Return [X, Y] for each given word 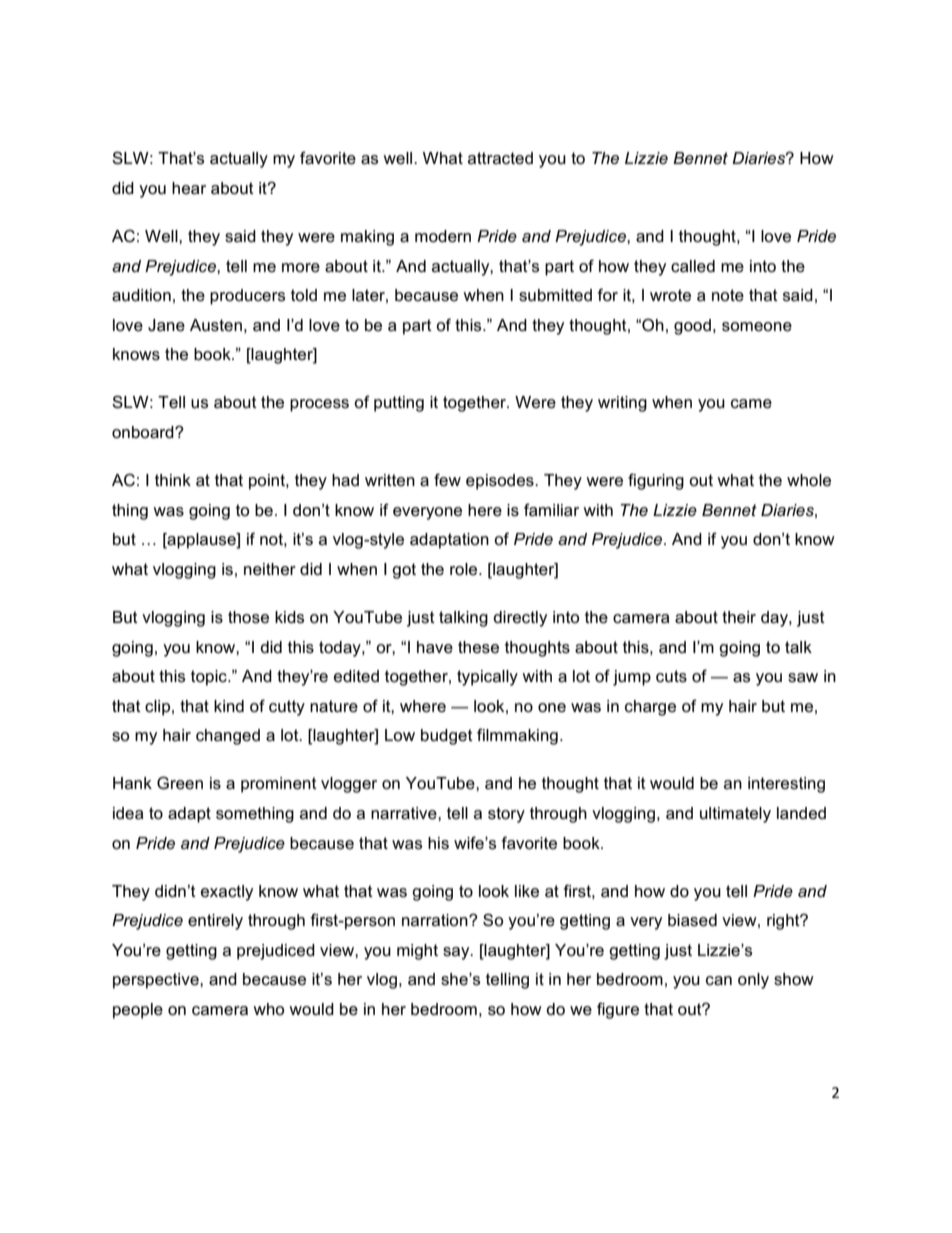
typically [487, 678]
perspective [157, 981]
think [173, 480]
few [447, 480]
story [506, 815]
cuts [671, 676]
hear [189, 188]
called [693, 266]
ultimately [735, 815]
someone [757, 327]
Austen [216, 325]
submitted [555, 295]
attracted [500, 158]
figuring [656, 481]
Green [180, 783]
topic [210, 678]
